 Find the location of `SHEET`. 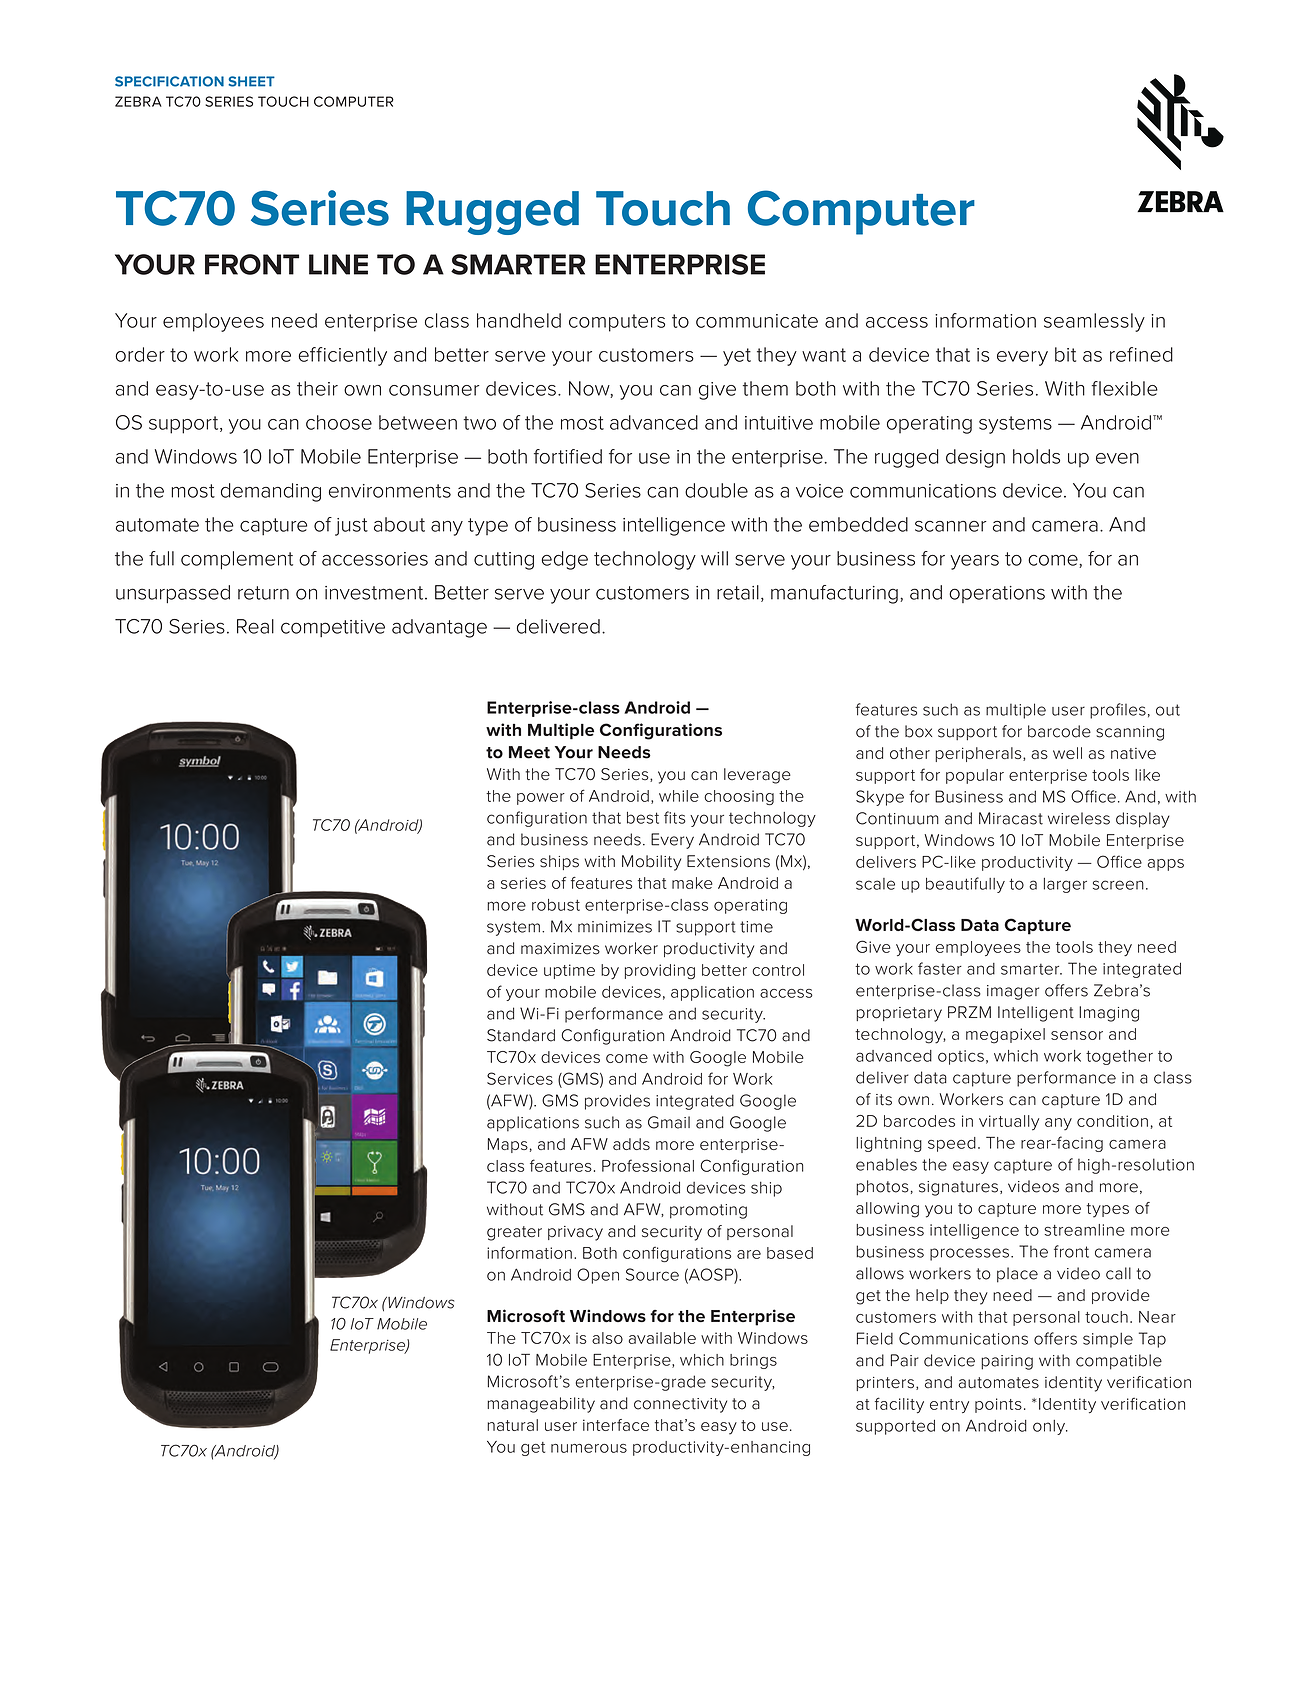

SHEET is located at coordinates (251, 81).
